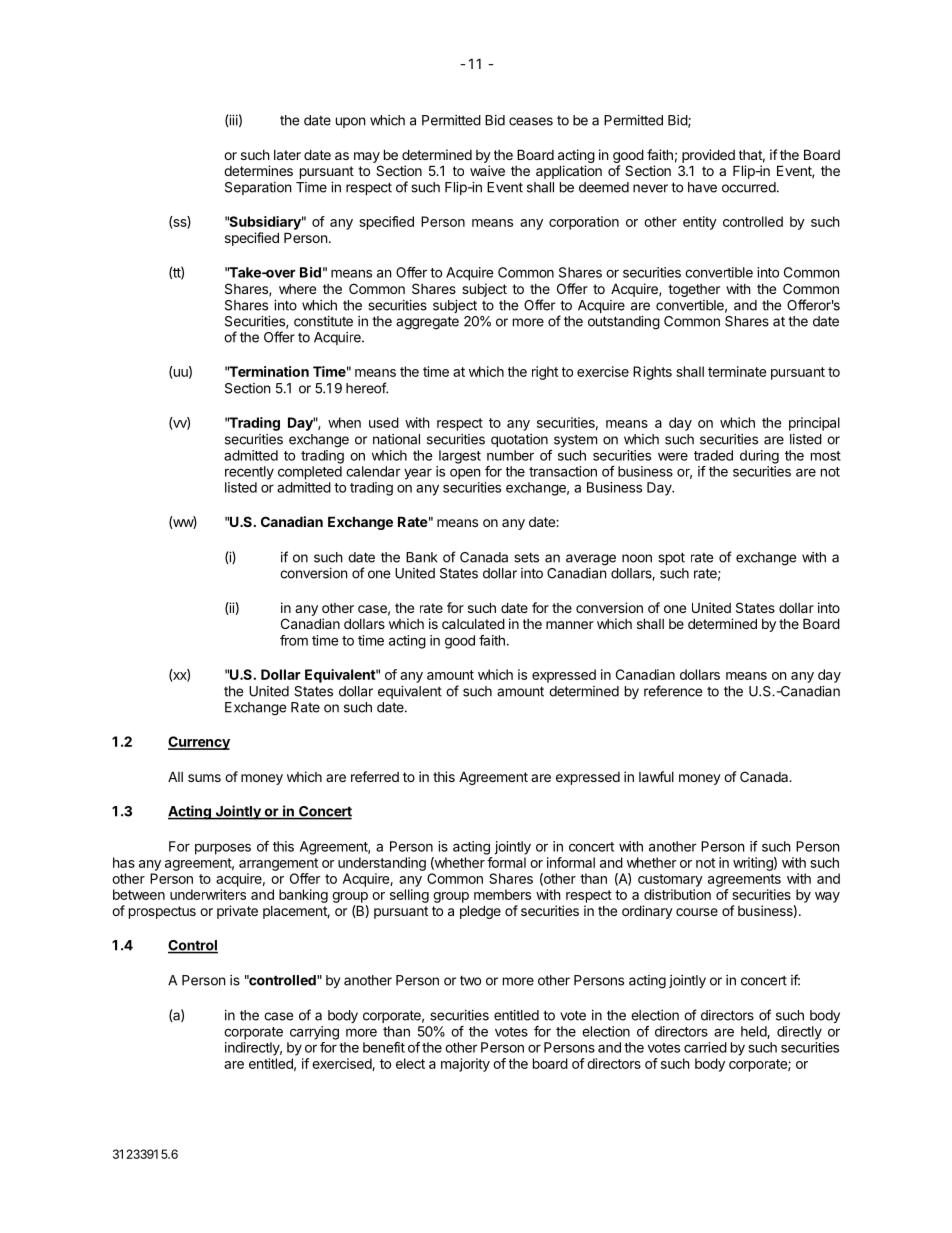  What do you see at coordinates (223, 849) in the document?
I see `purposes` at bounding box center [223, 849].
